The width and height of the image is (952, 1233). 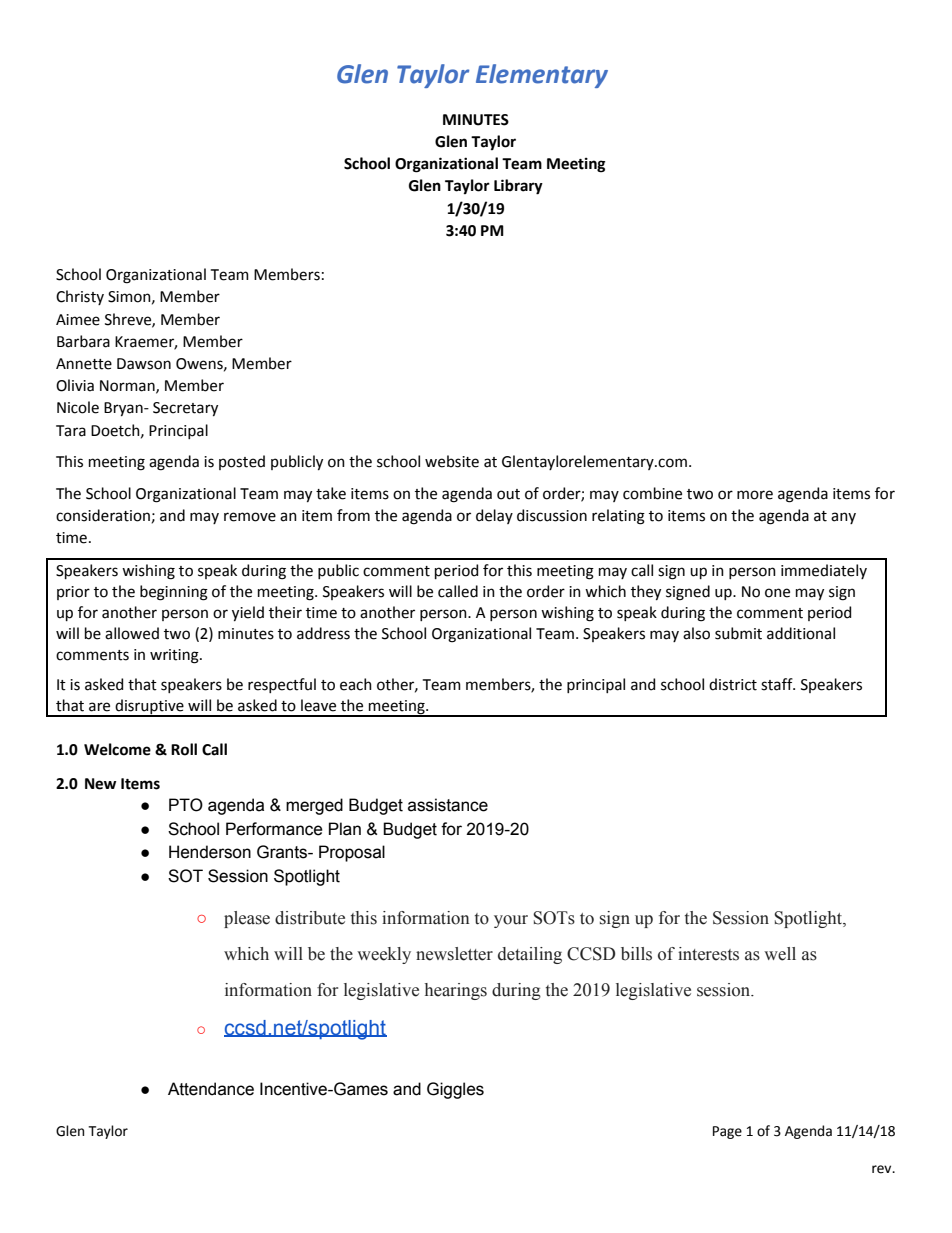 I want to click on district, so click(x=733, y=684).
